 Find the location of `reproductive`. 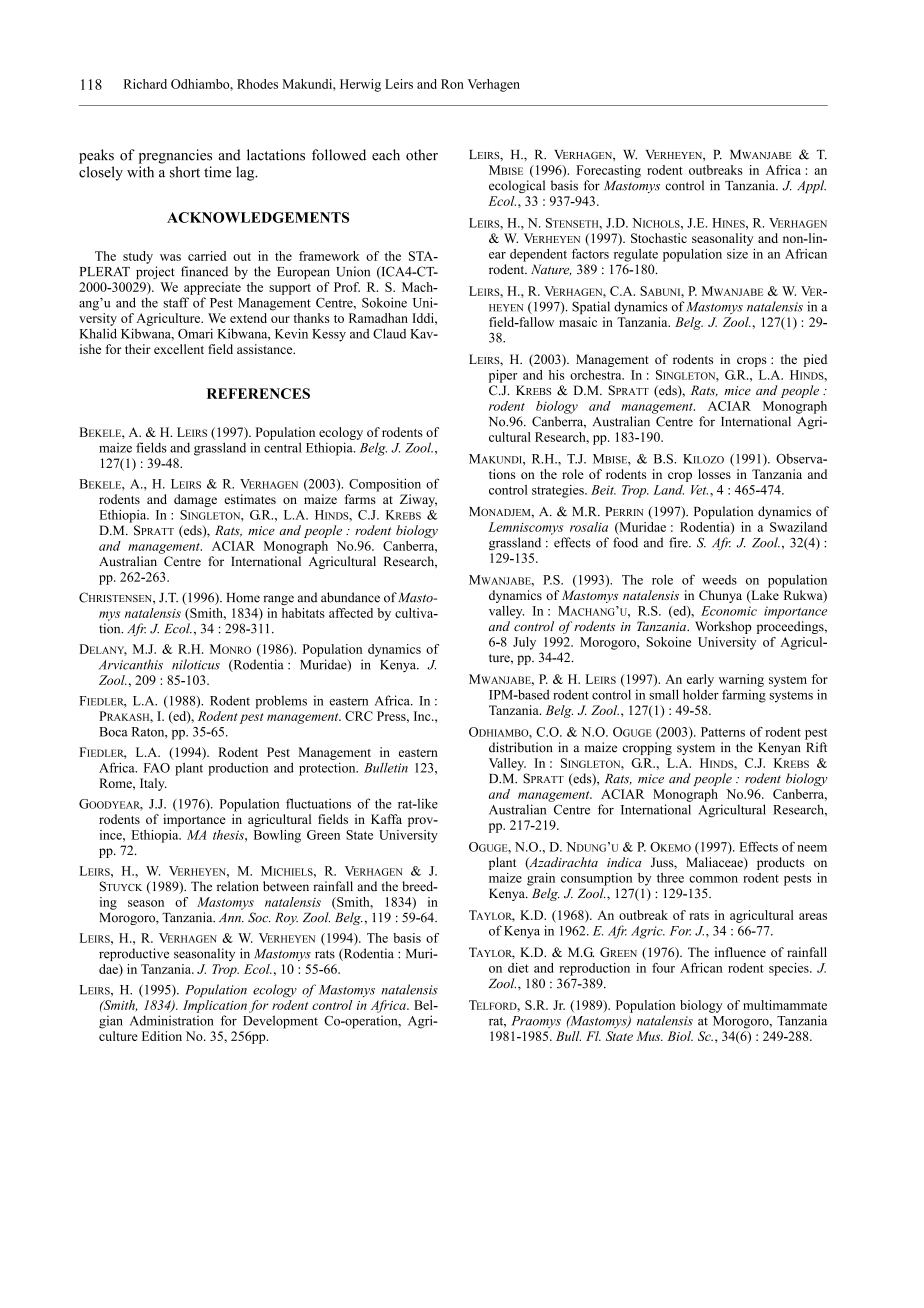

reproductive is located at coordinates (134, 954).
